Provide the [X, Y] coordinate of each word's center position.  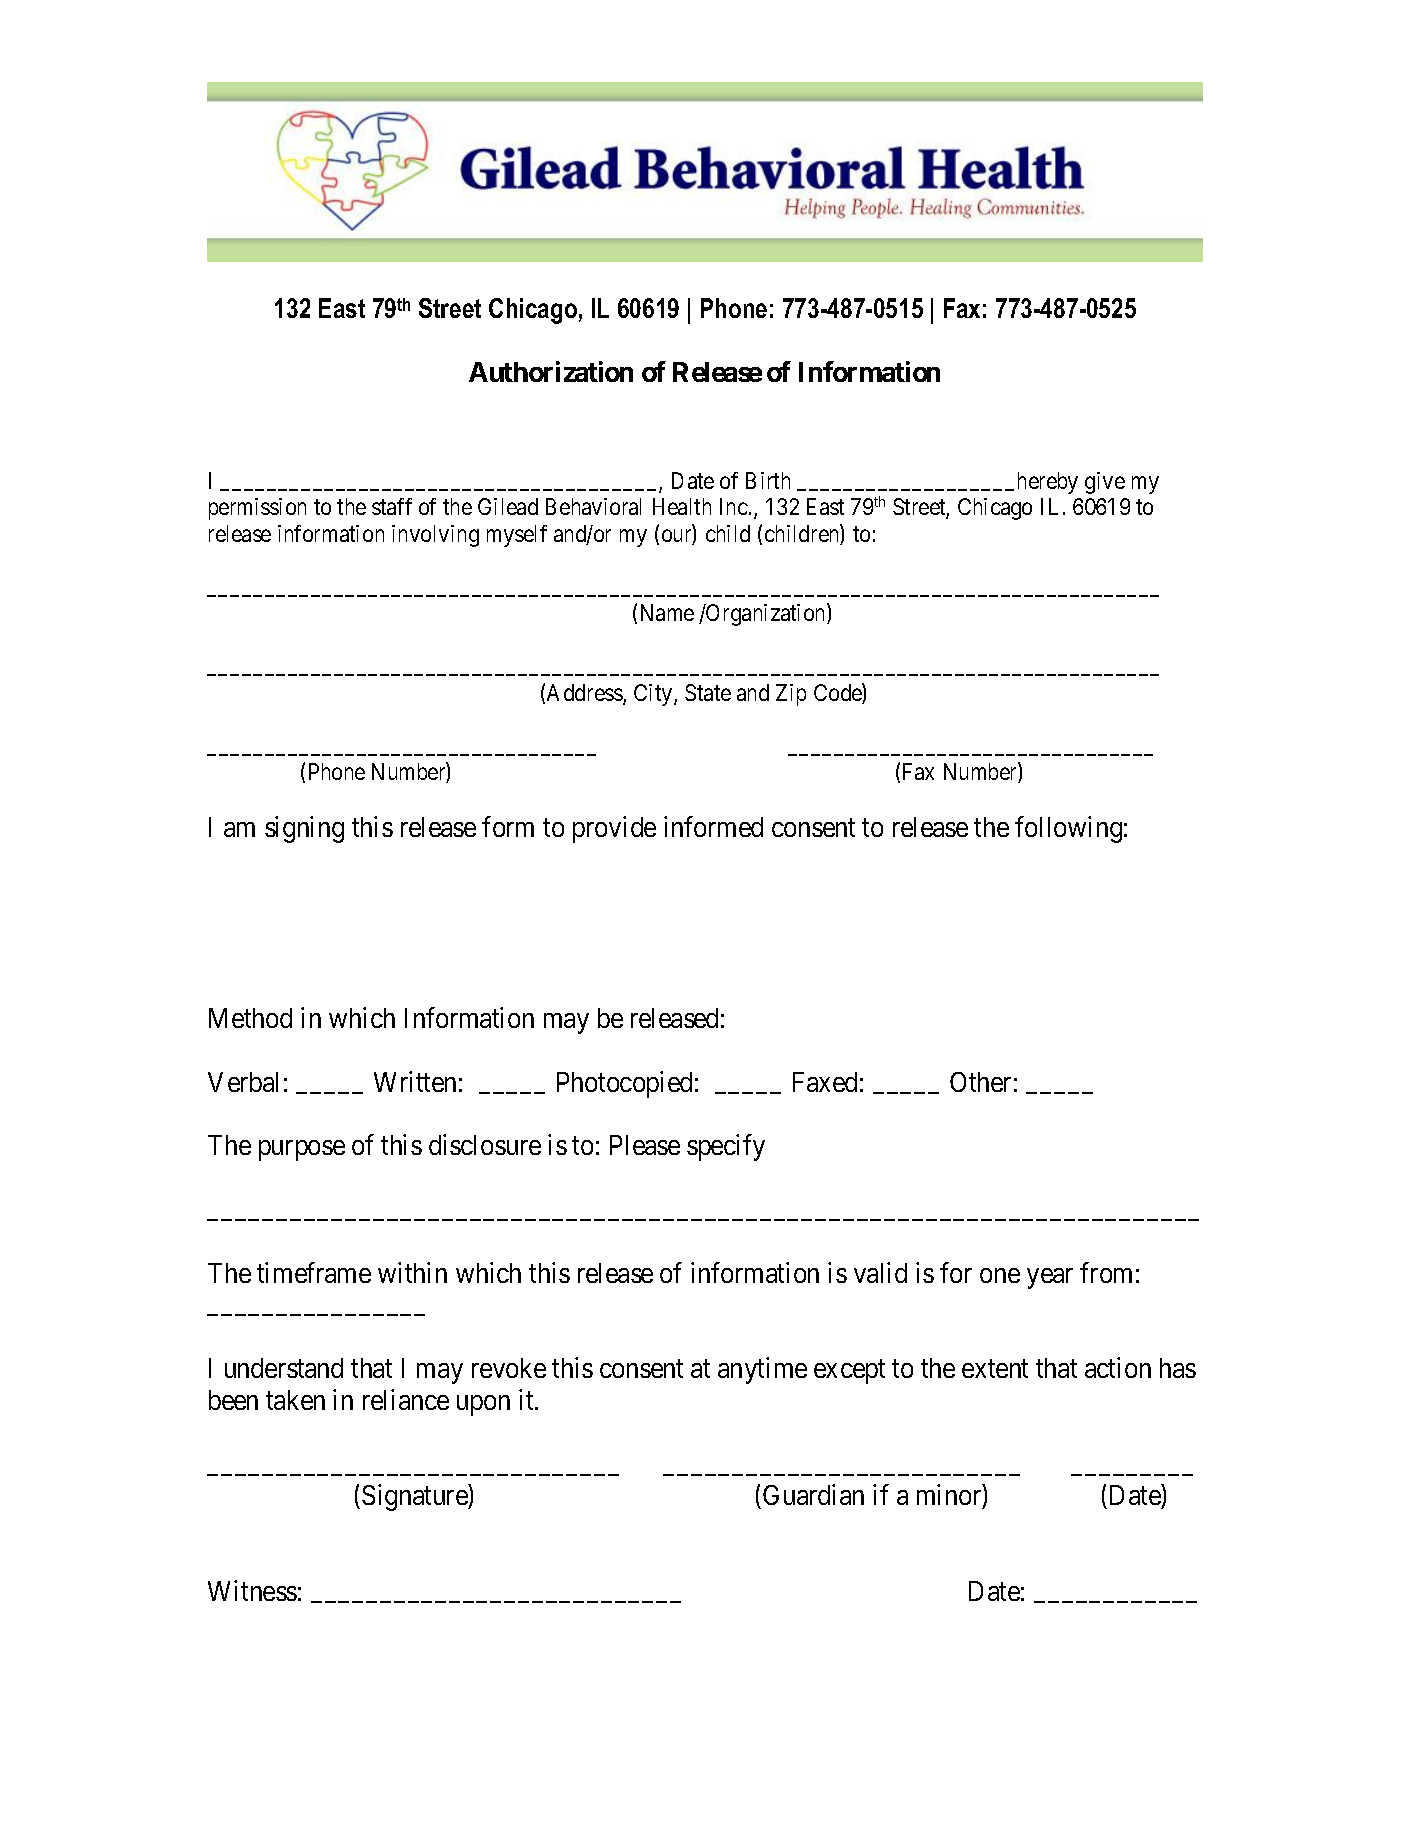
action [1118, 1367]
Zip [791, 695]
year [1050, 1278]
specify [726, 1148]
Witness [252, 1590]
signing [304, 830]
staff [392, 506]
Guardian [813, 1495]
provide [614, 830]
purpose [302, 1151]
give [1105, 483]
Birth [768, 480]
